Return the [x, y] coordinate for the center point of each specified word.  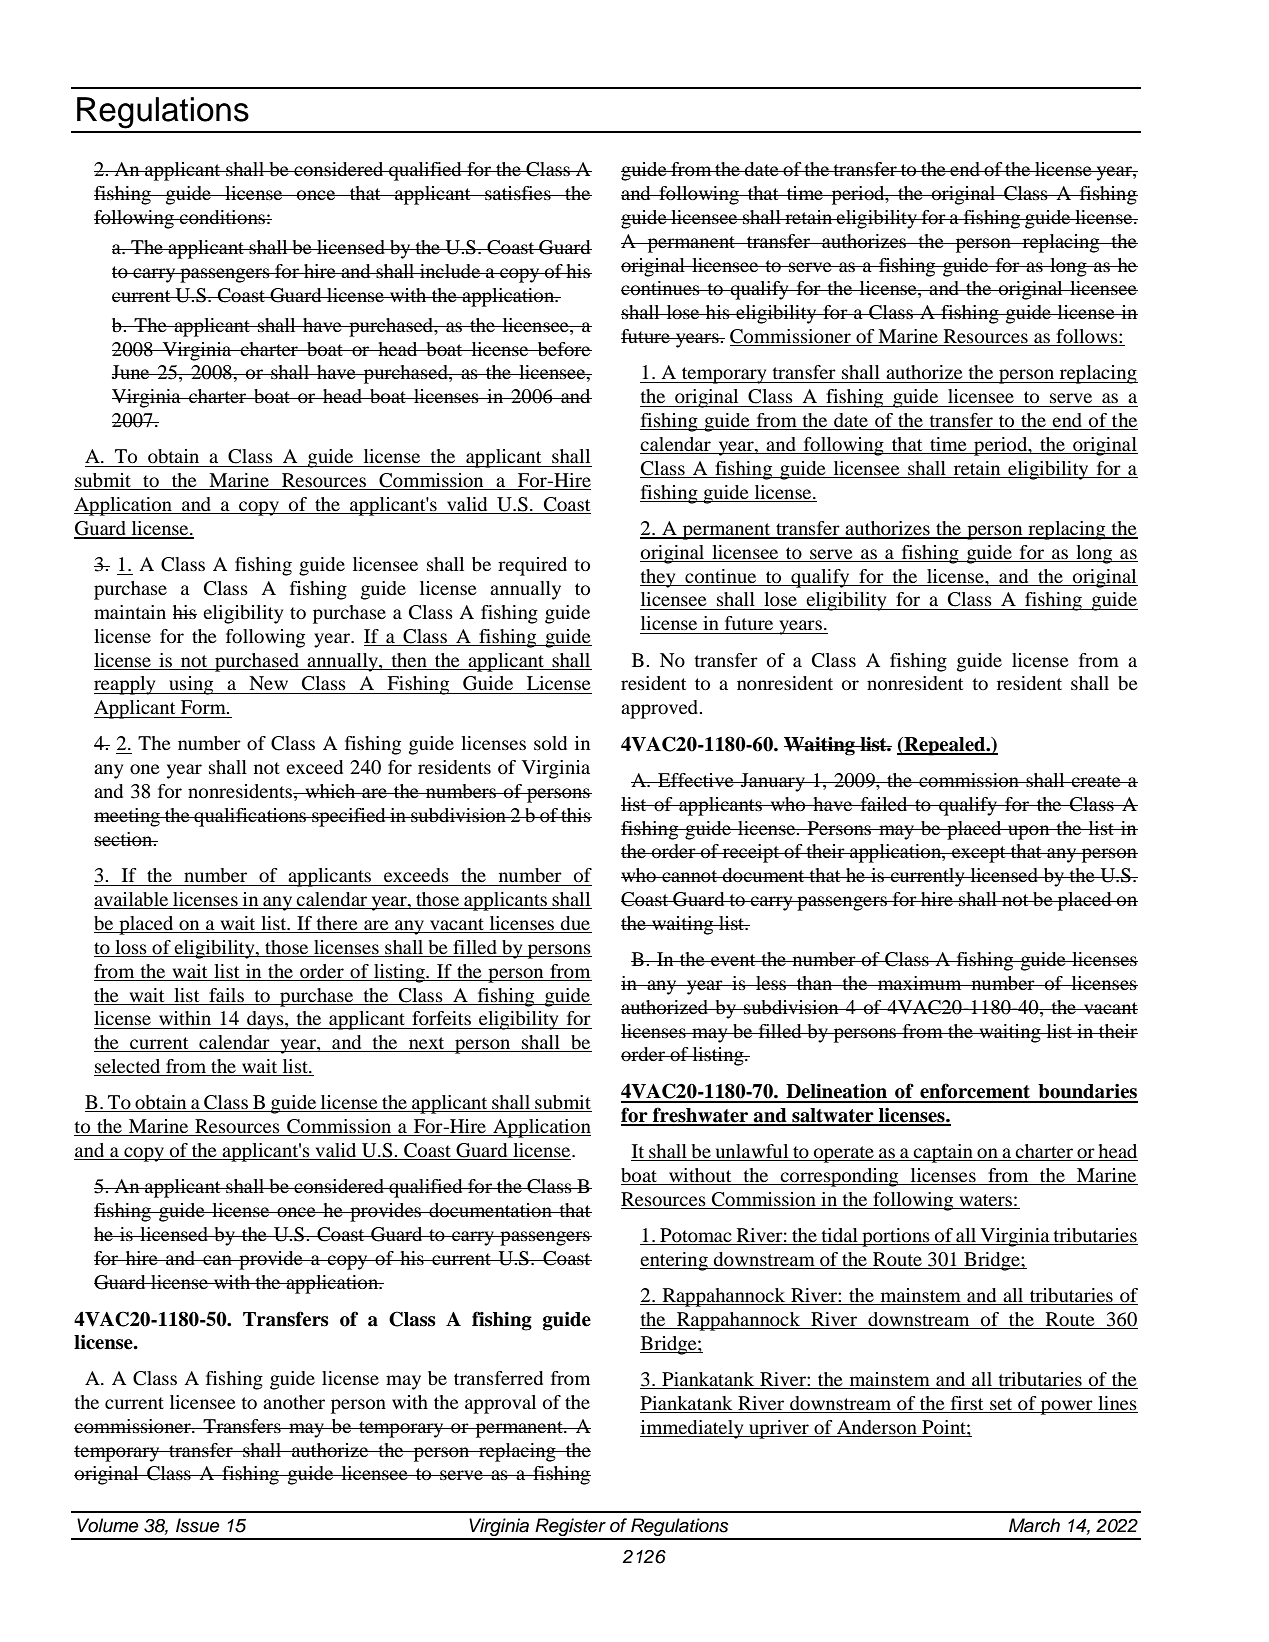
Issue [198, 1525]
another [294, 1402]
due [575, 924]
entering [675, 1261]
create [1096, 781]
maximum [920, 983]
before [563, 349]
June [132, 372]
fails [226, 995]
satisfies [518, 193]
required [532, 566]
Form [204, 707]
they [659, 578]
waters [986, 1200]
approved [661, 709]
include [450, 271]
